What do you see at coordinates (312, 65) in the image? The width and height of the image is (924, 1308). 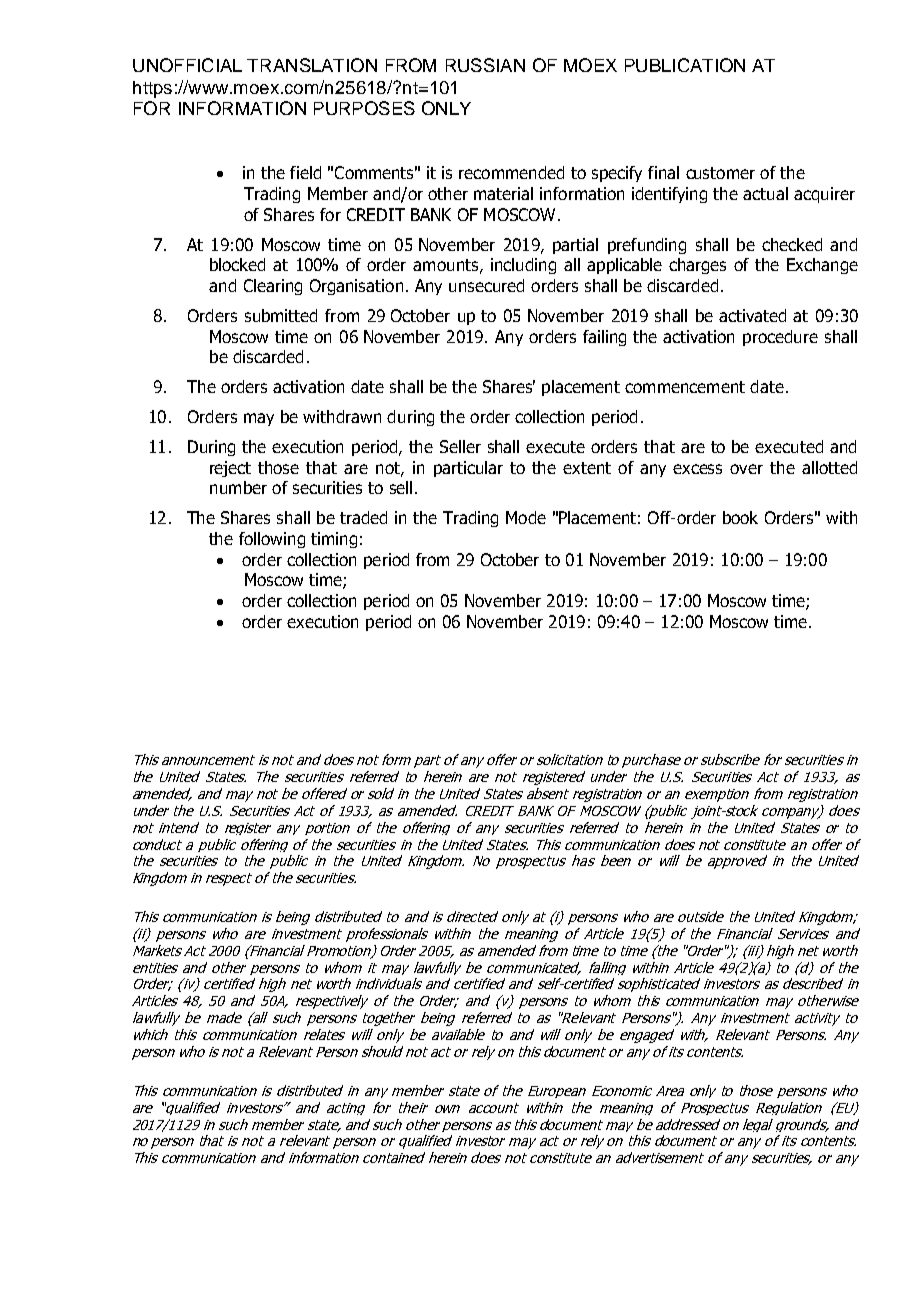 I see `TRANSLATION` at bounding box center [312, 65].
